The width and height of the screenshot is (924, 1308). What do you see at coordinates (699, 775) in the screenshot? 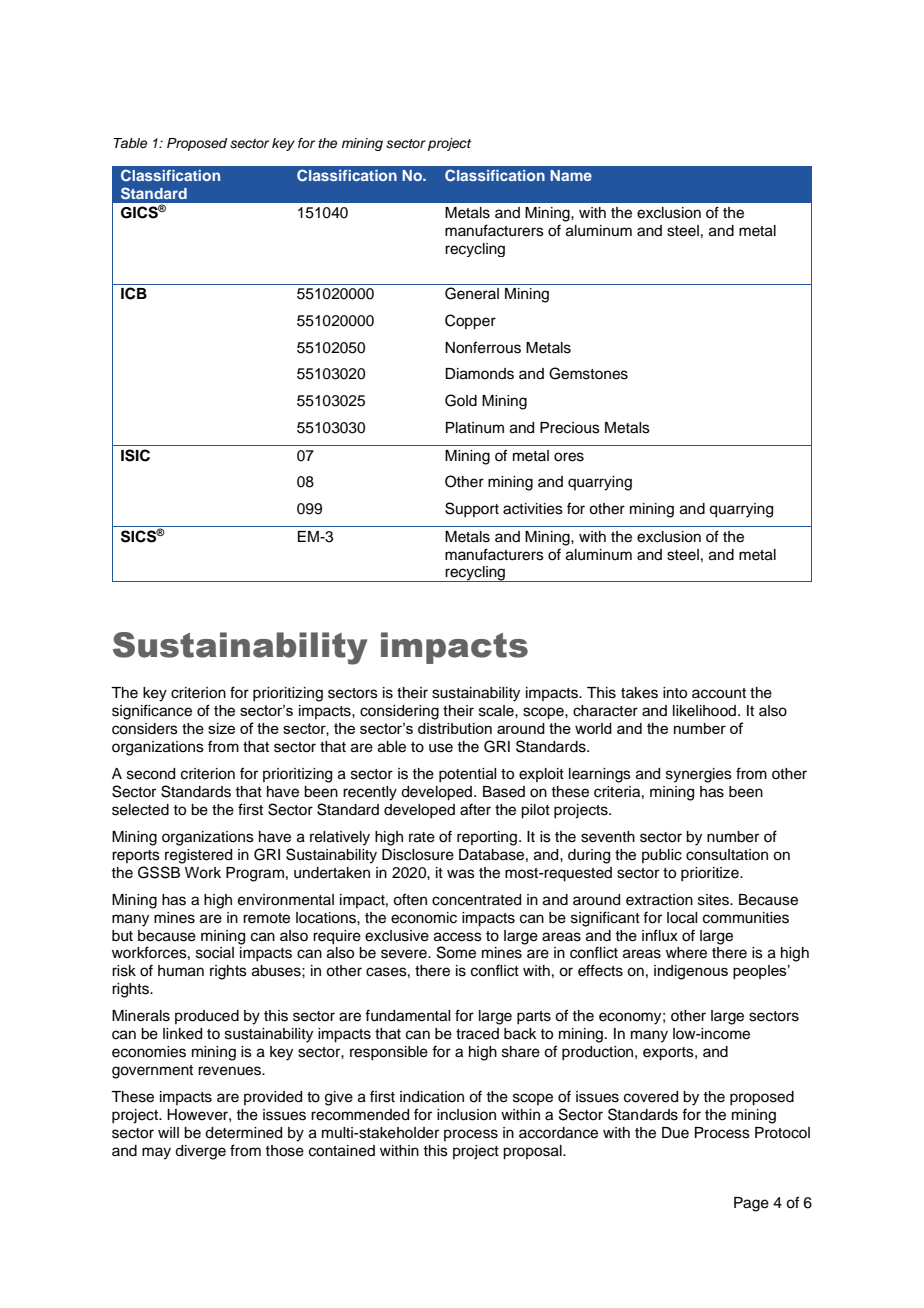
I see `synergies` at bounding box center [699, 775].
